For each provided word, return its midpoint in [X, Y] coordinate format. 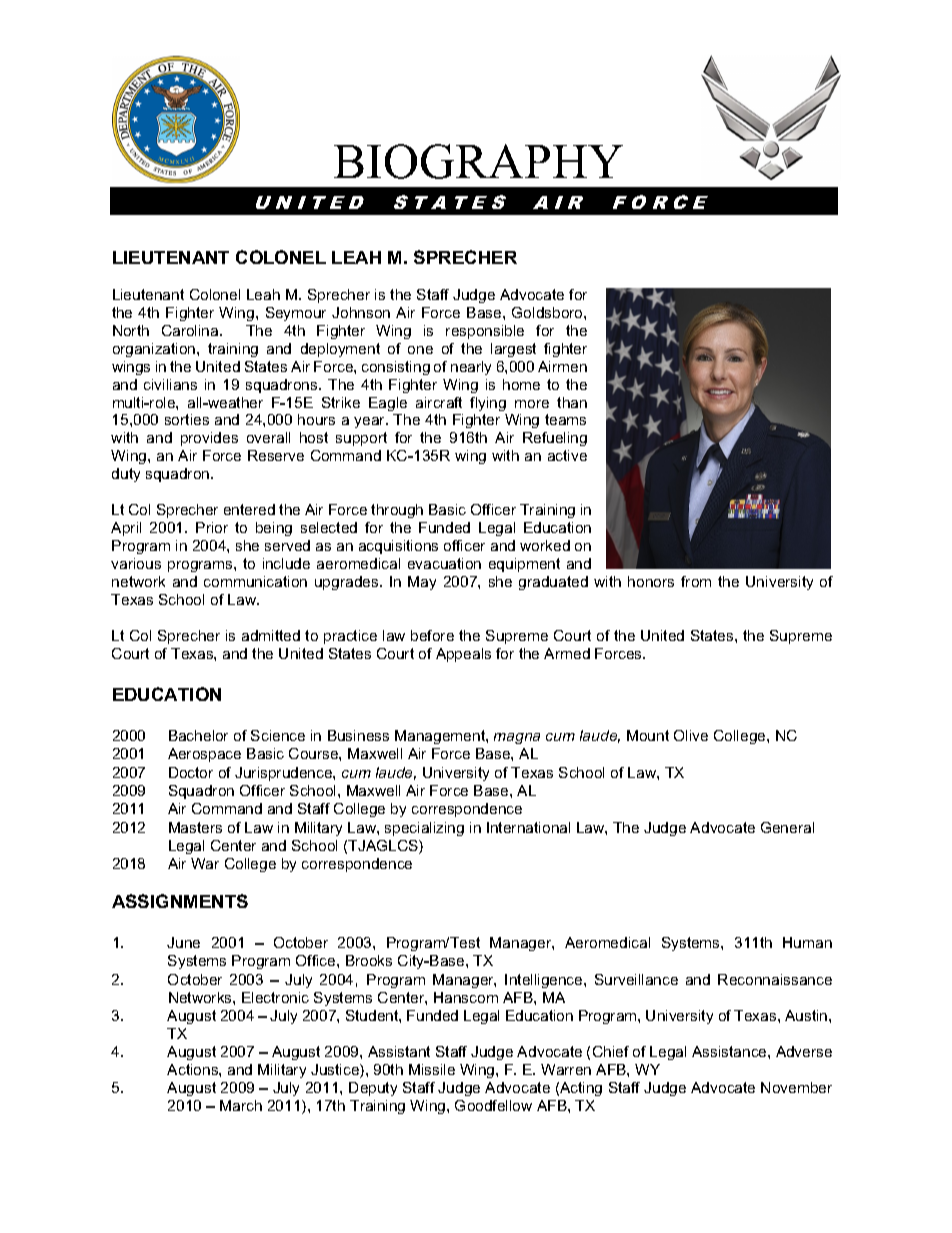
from [696, 581]
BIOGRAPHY [478, 161]
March [241, 1105]
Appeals [463, 655]
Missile [432, 1069]
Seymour [296, 314]
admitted [271, 635]
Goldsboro [548, 312]
